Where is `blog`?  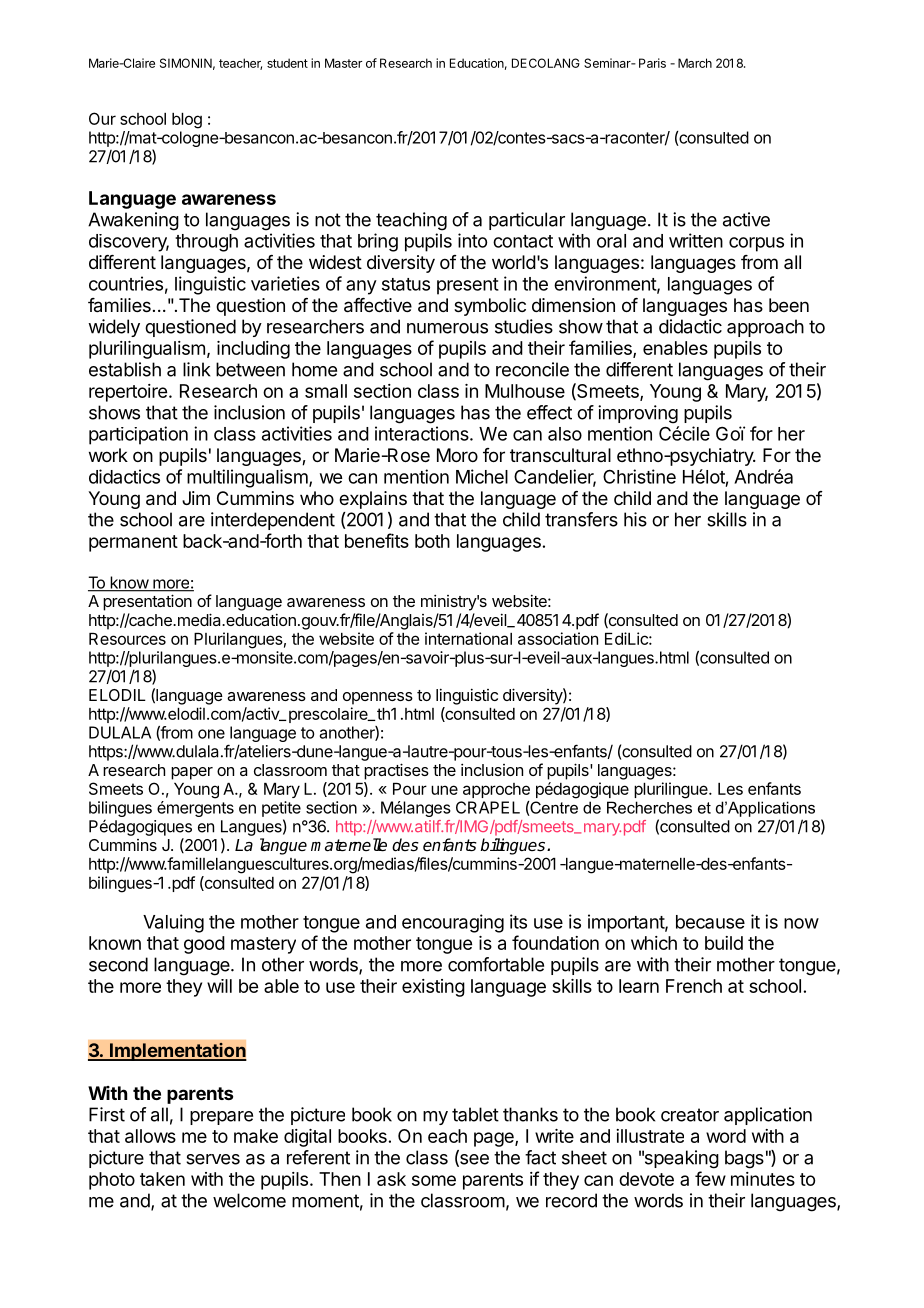
blog is located at coordinates (187, 121).
